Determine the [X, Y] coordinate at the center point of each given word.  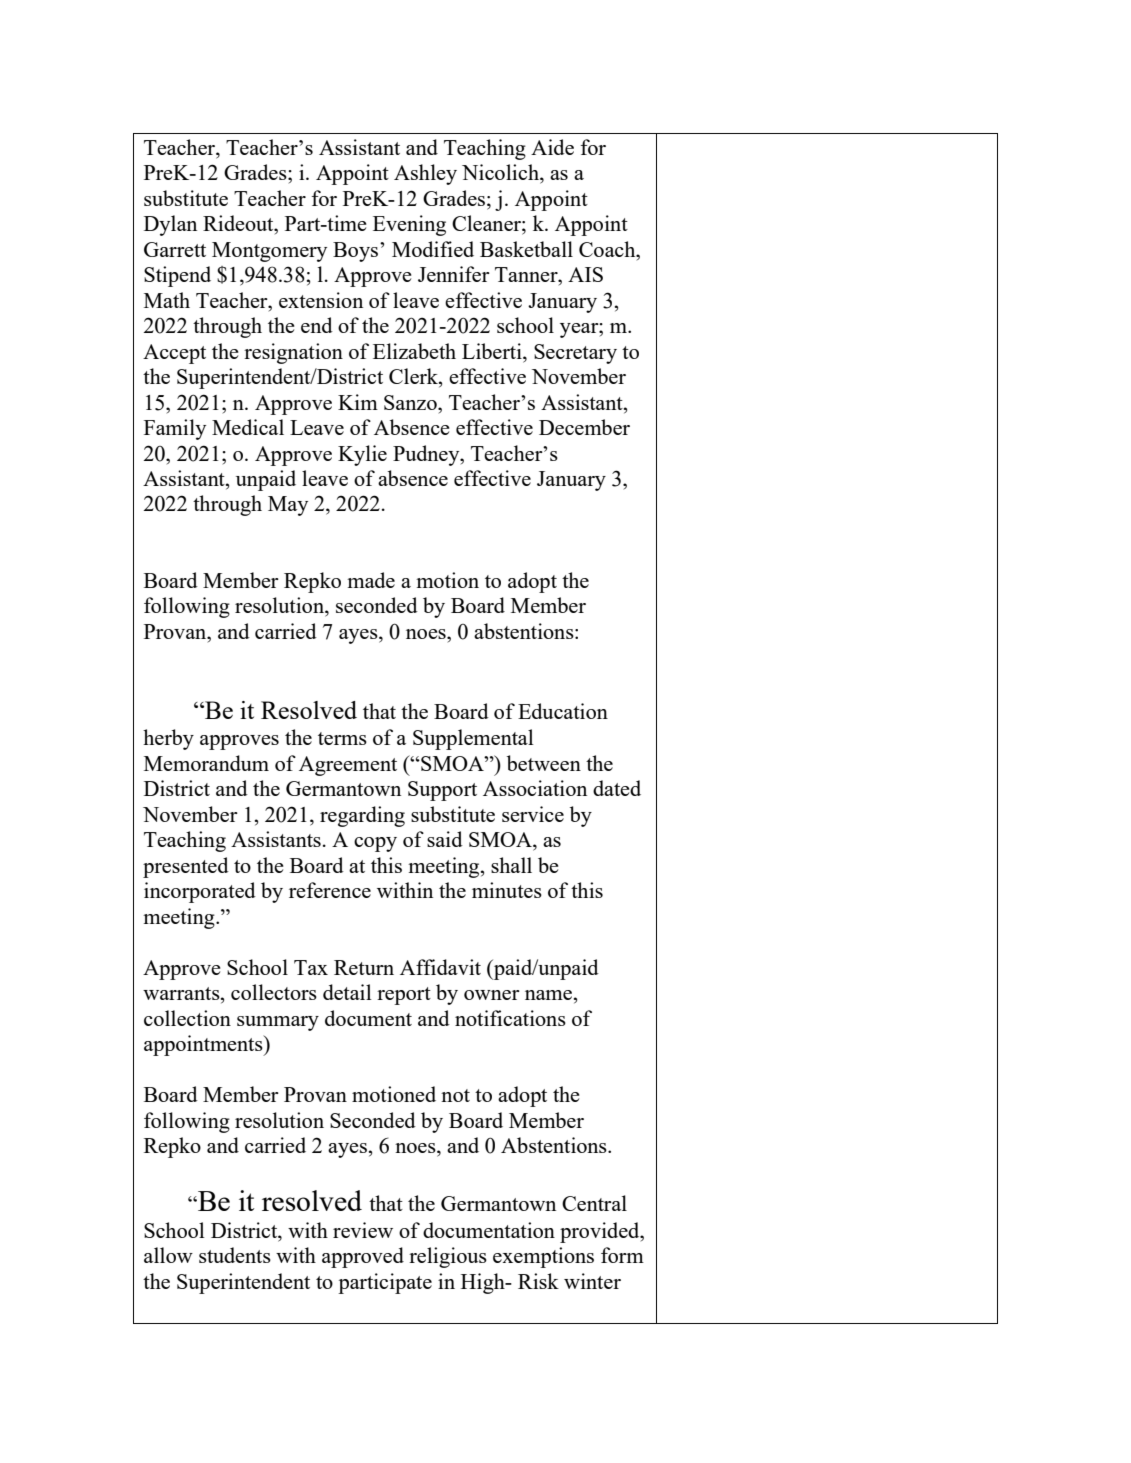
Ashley [425, 174]
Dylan [170, 225]
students [235, 1255]
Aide [552, 147]
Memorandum [206, 763]
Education [563, 711]
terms [342, 738]
